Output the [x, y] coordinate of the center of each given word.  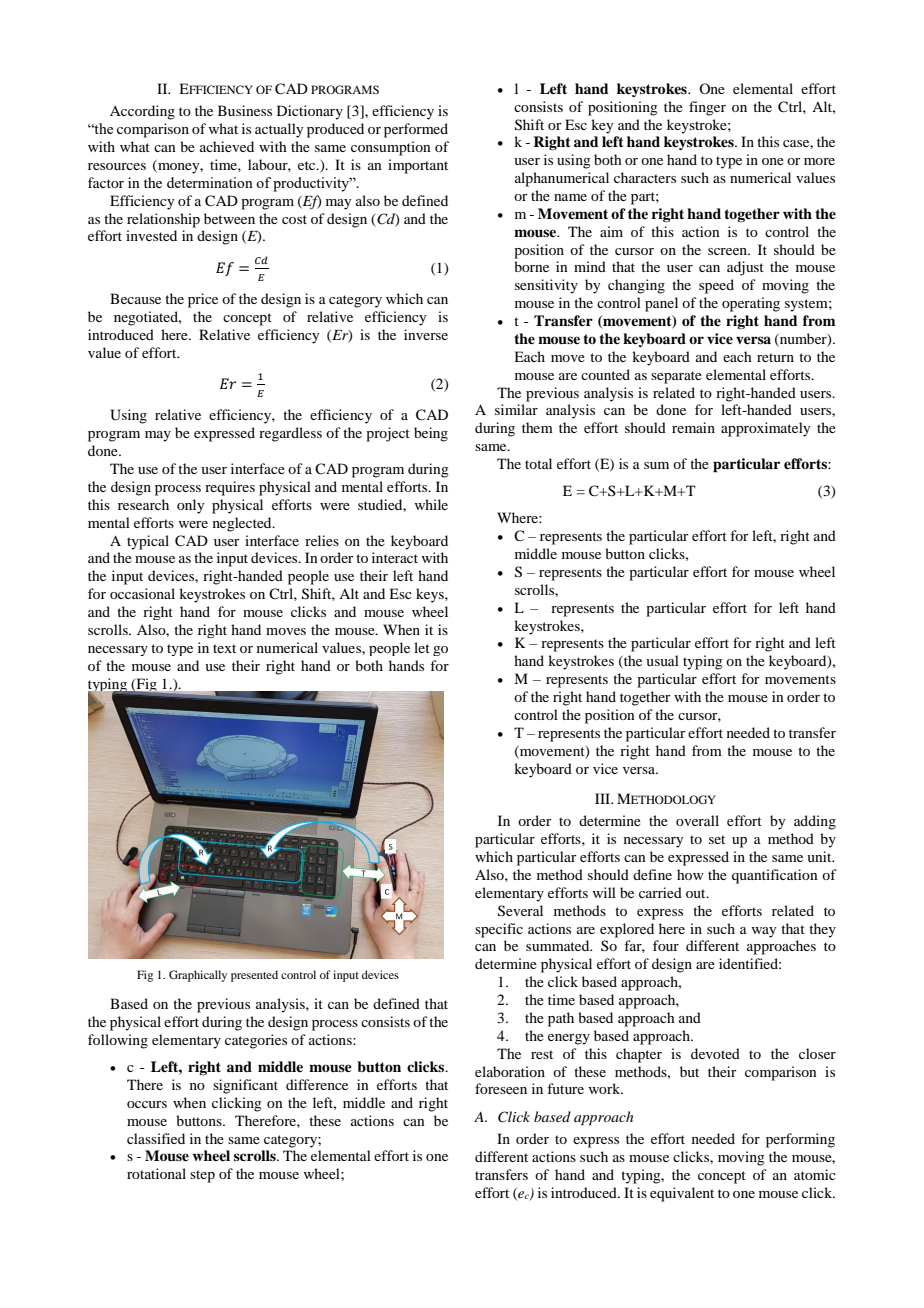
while [431, 504]
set [717, 839]
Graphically [198, 976]
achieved [227, 146]
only [190, 506]
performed [416, 130]
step [202, 1176]
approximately [765, 429]
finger [707, 108]
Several [520, 911]
